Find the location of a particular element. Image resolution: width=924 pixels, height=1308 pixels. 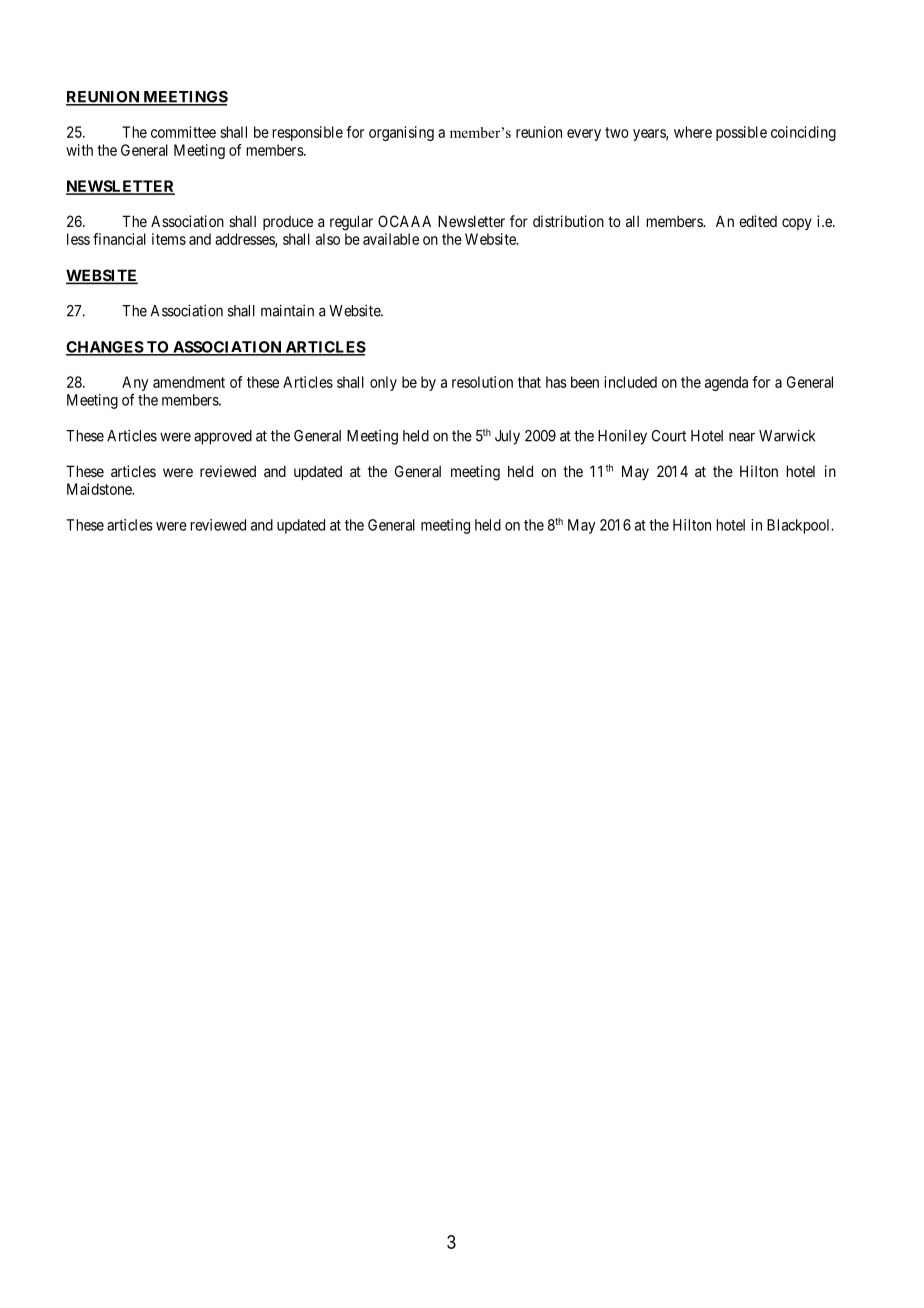

organising is located at coordinates (401, 133).
